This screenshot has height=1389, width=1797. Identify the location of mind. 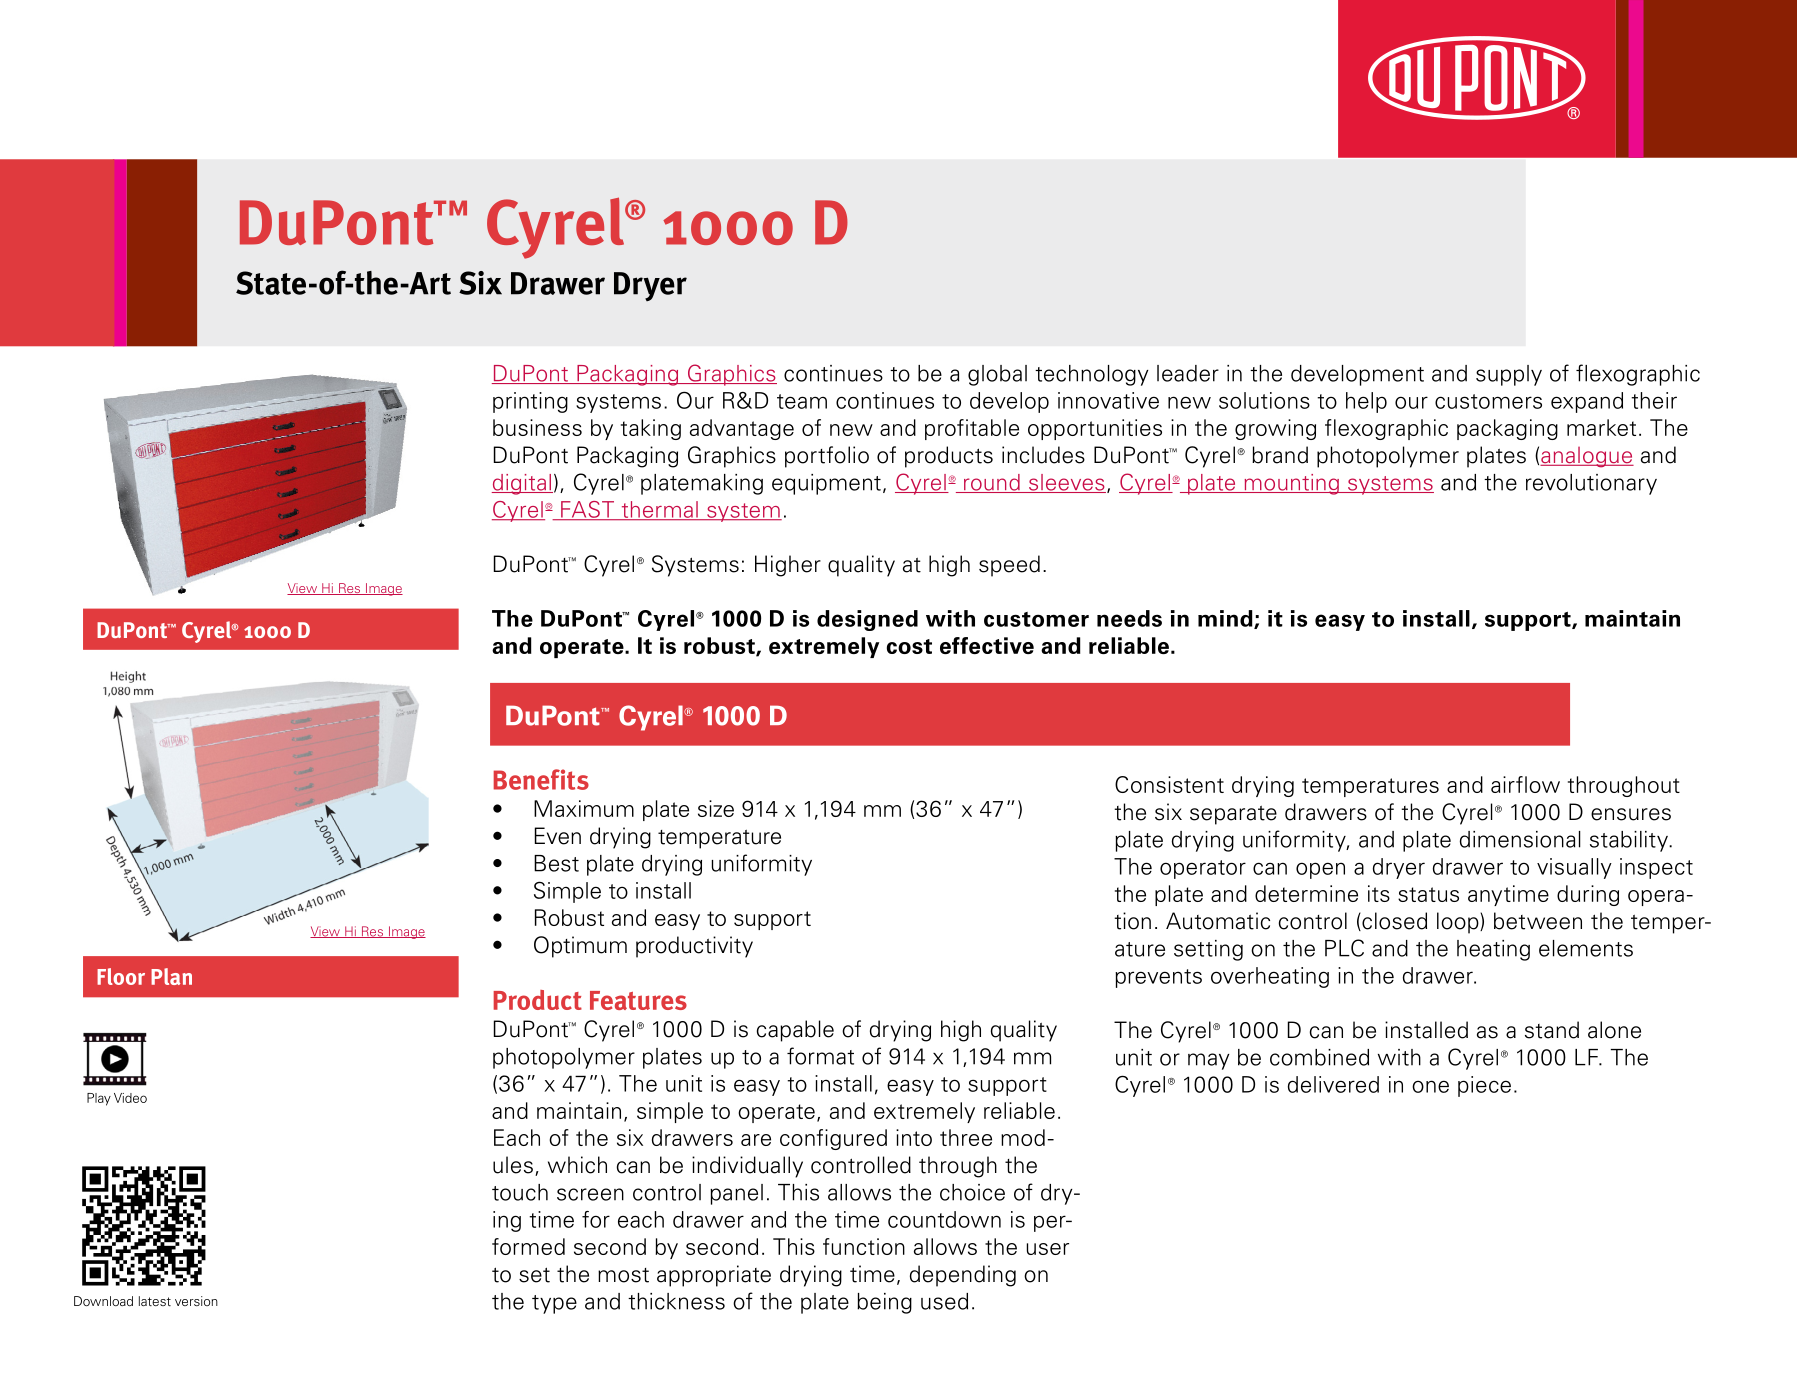
(1226, 619).
